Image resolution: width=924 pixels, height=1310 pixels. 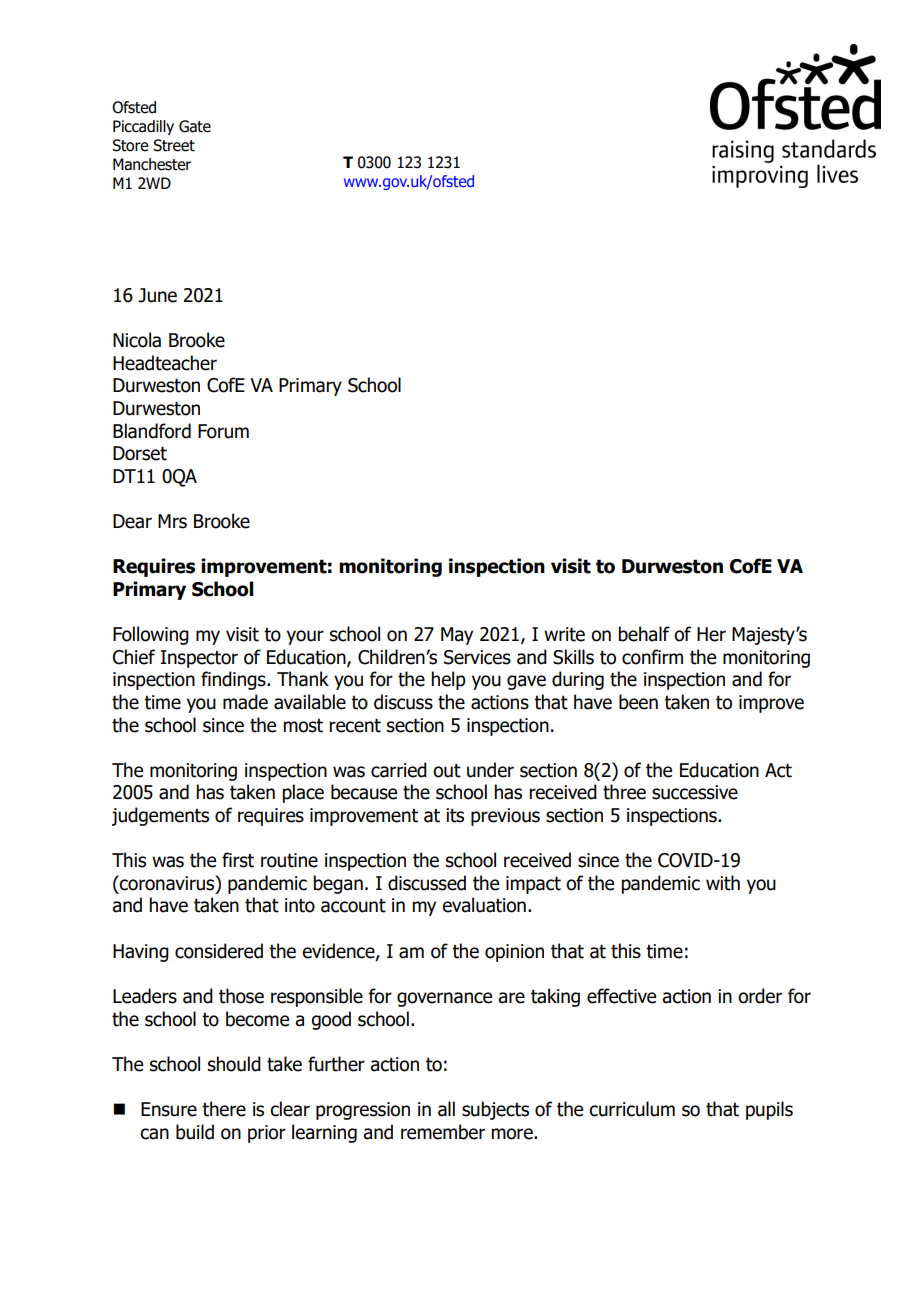 What do you see at coordinates (695, 792) in the screenshot?
I see `successive` at bounding box center [695, 792].
